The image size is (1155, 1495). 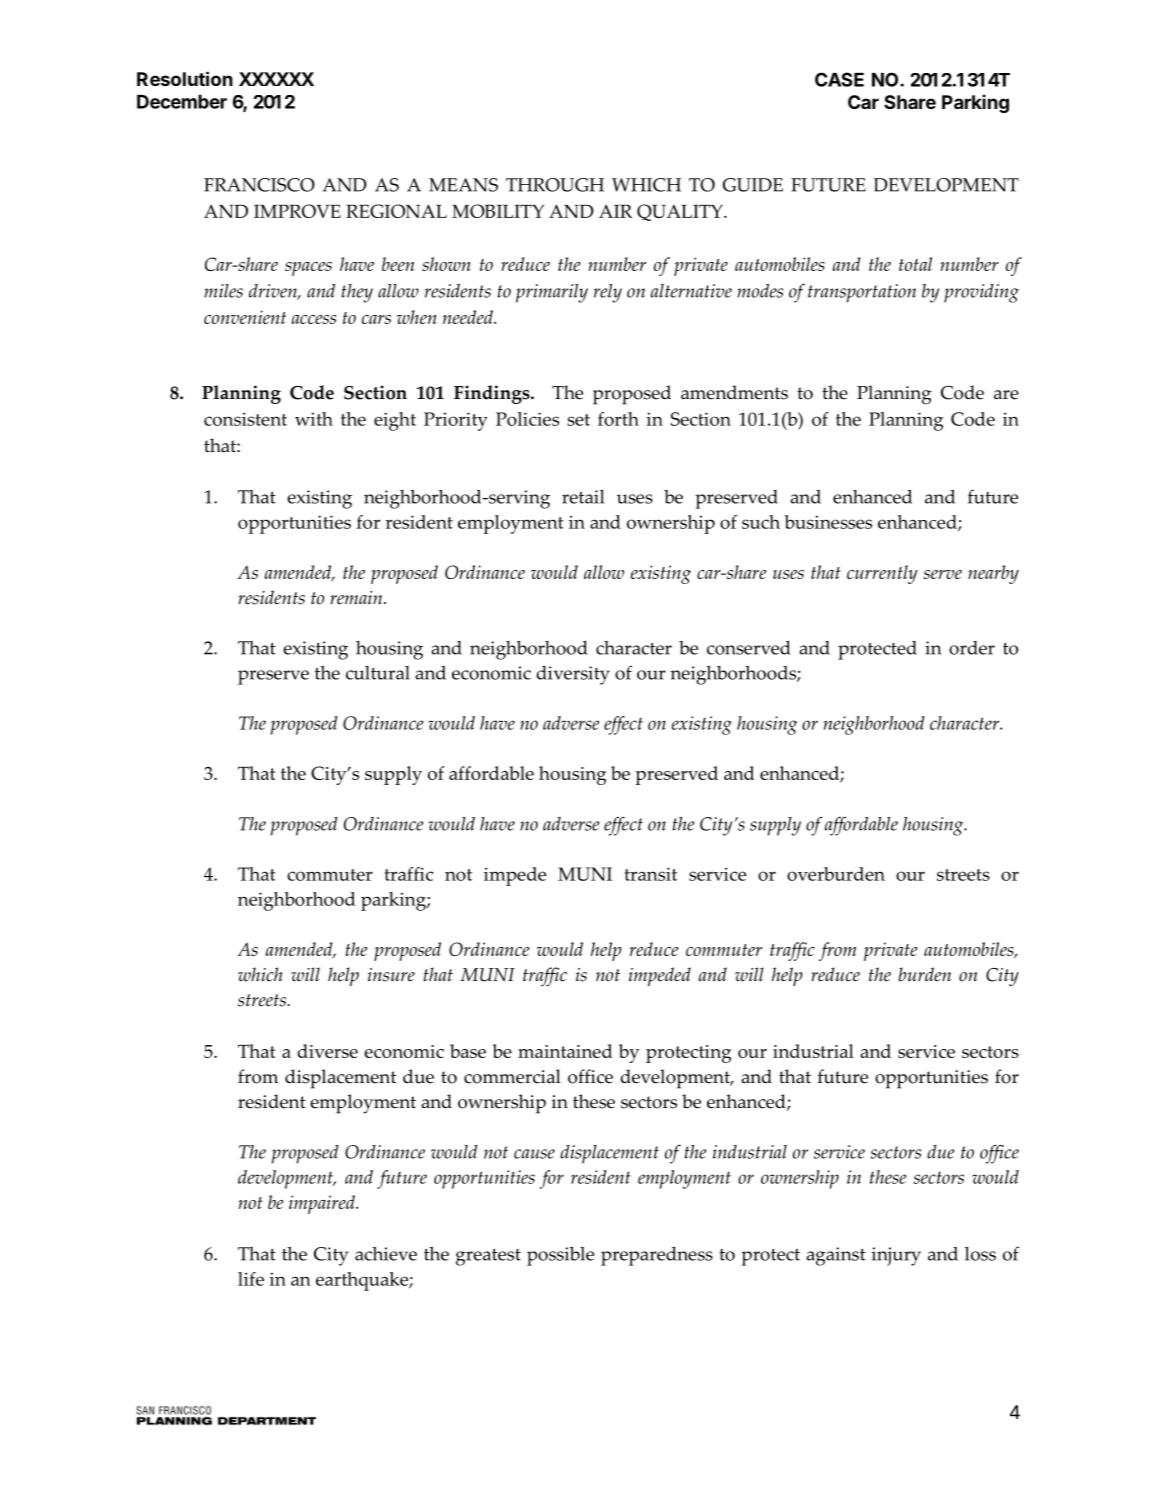 What do you see at coordinates (583, 496) in the image?
I see `retail` at bounding box center [583, 496].
